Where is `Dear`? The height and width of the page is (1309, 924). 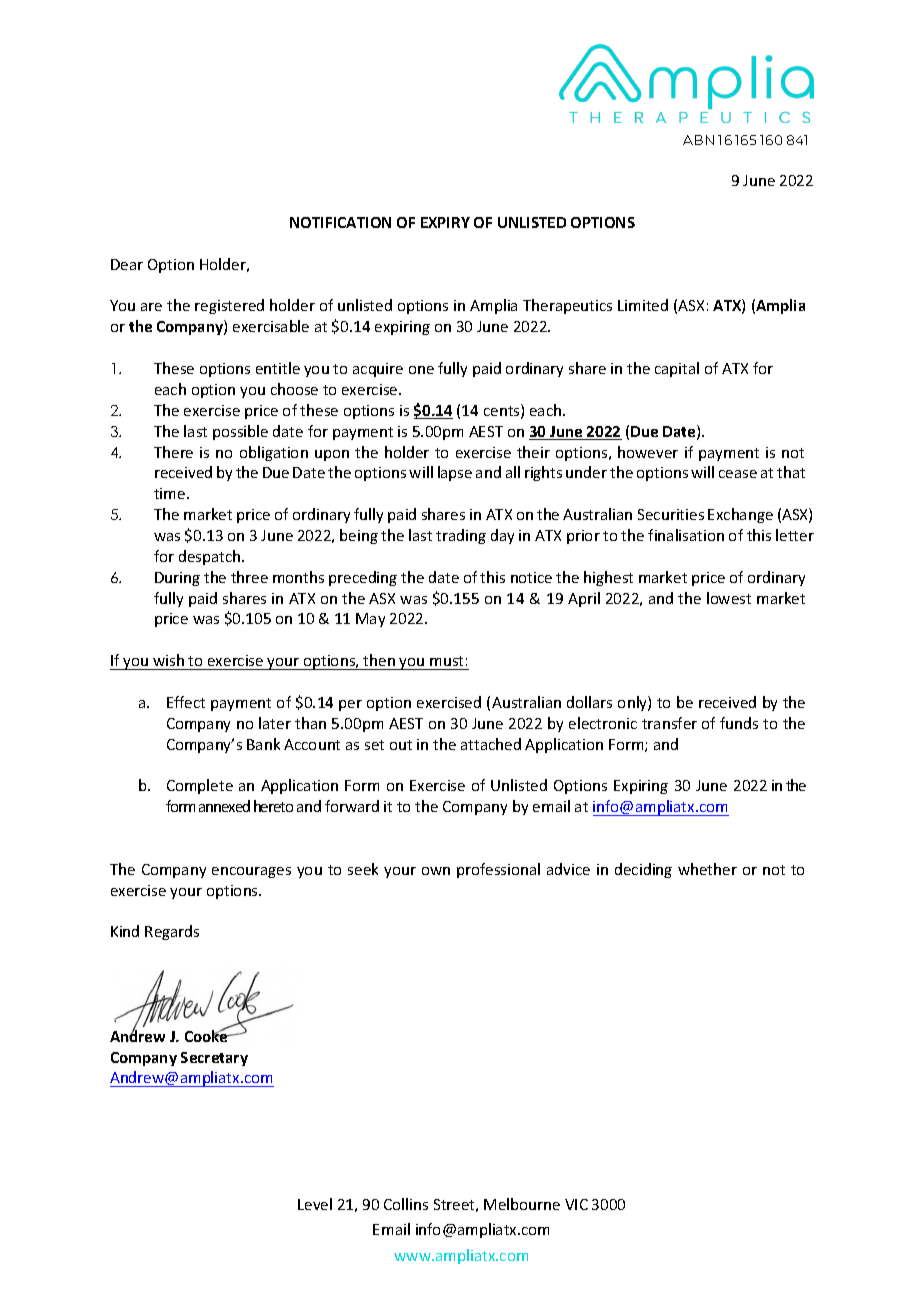 Dear is located at coordinates (127, 264).
